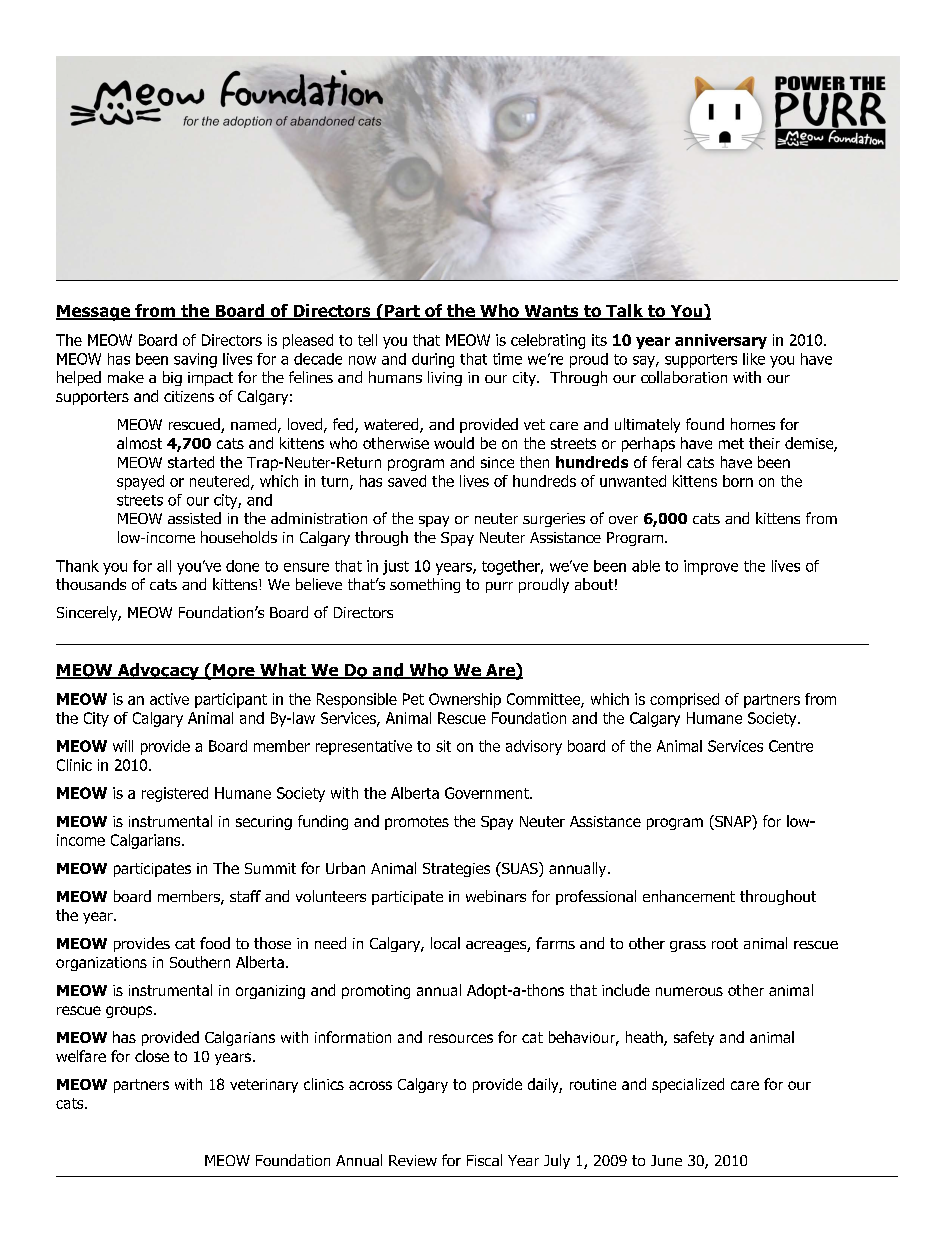 The image size is (952, 1233). I want to click on improve, so click(711, 567).
